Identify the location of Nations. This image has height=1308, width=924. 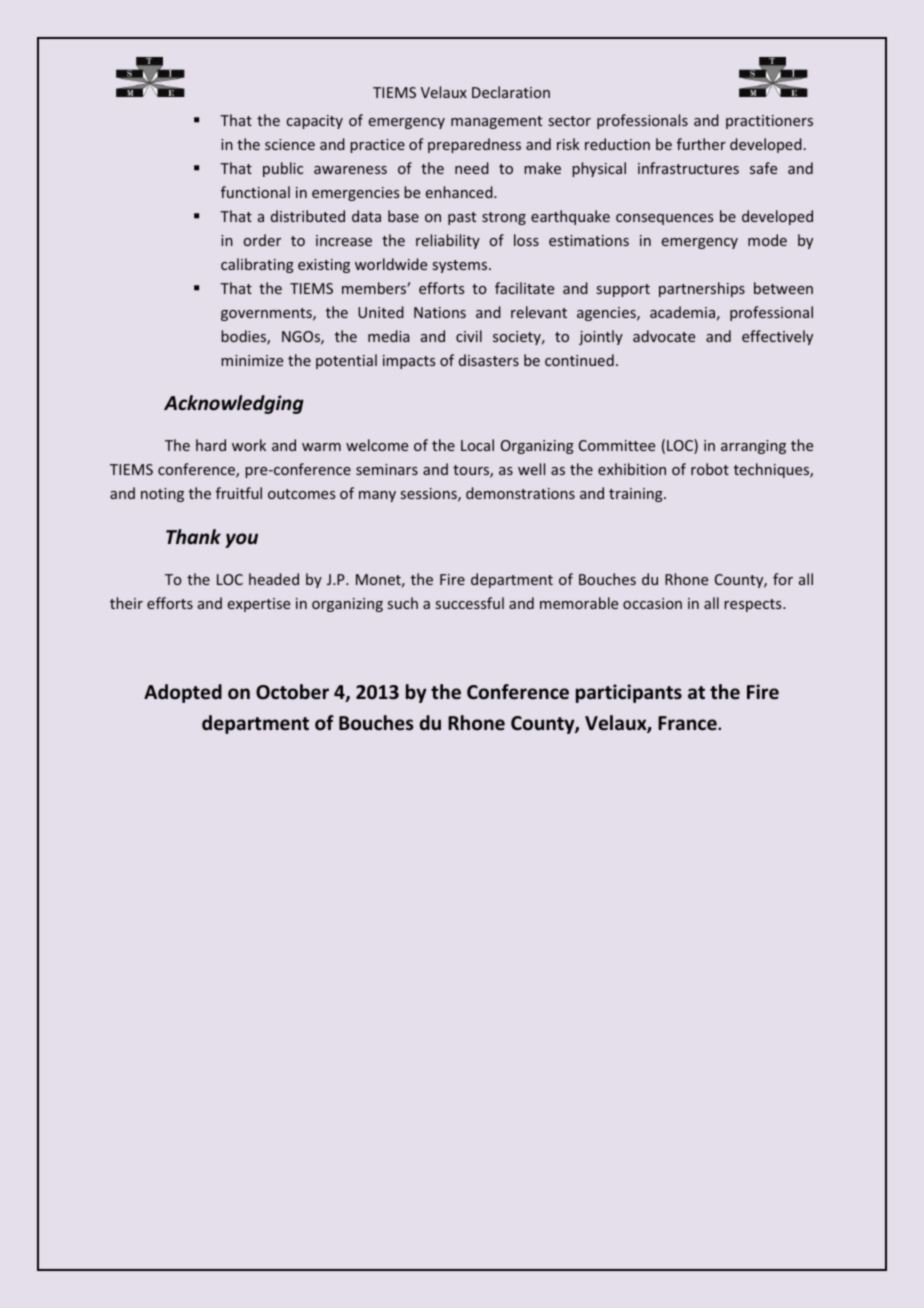
(440, 312).
